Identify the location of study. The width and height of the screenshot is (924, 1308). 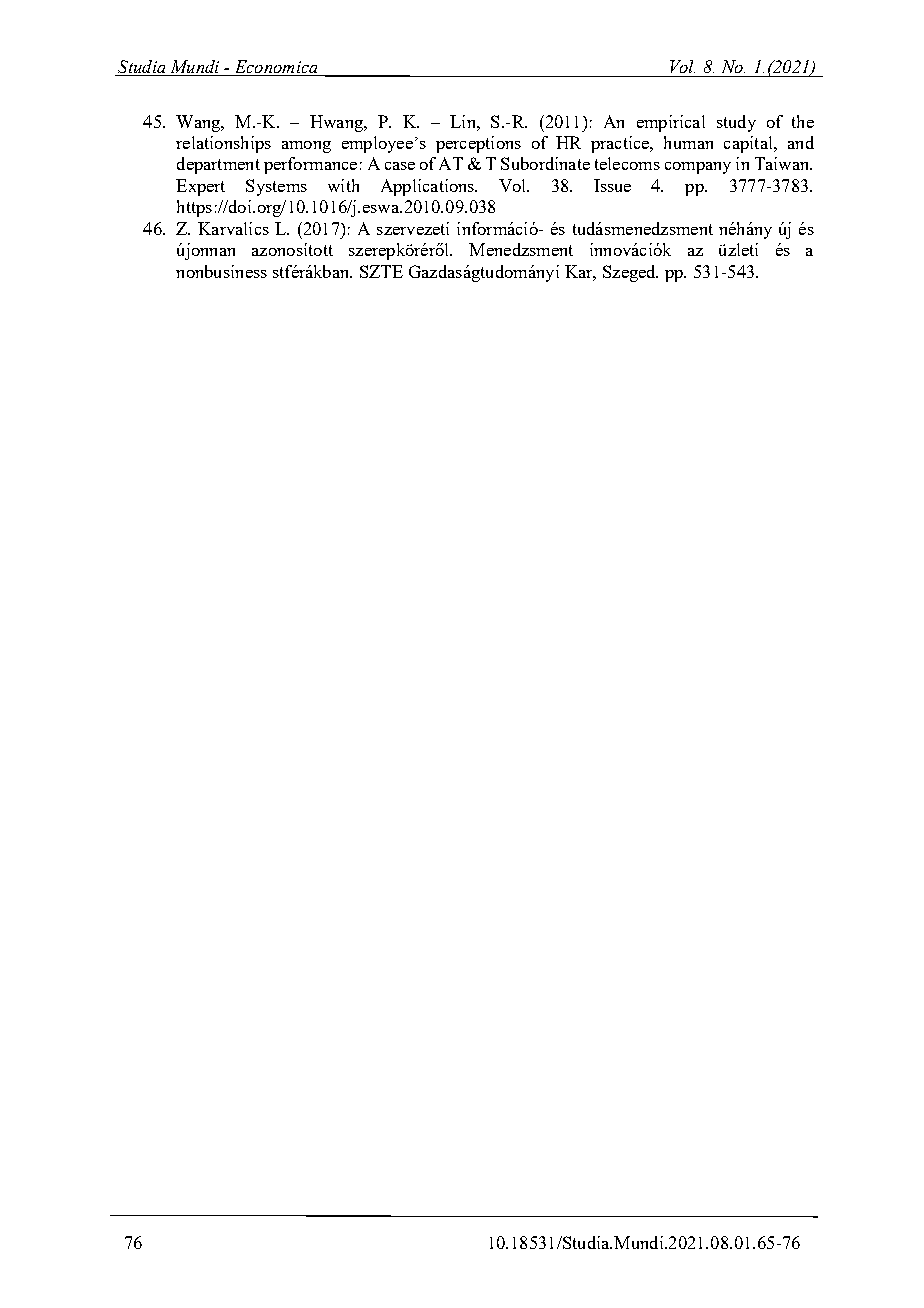
(736, 123).
